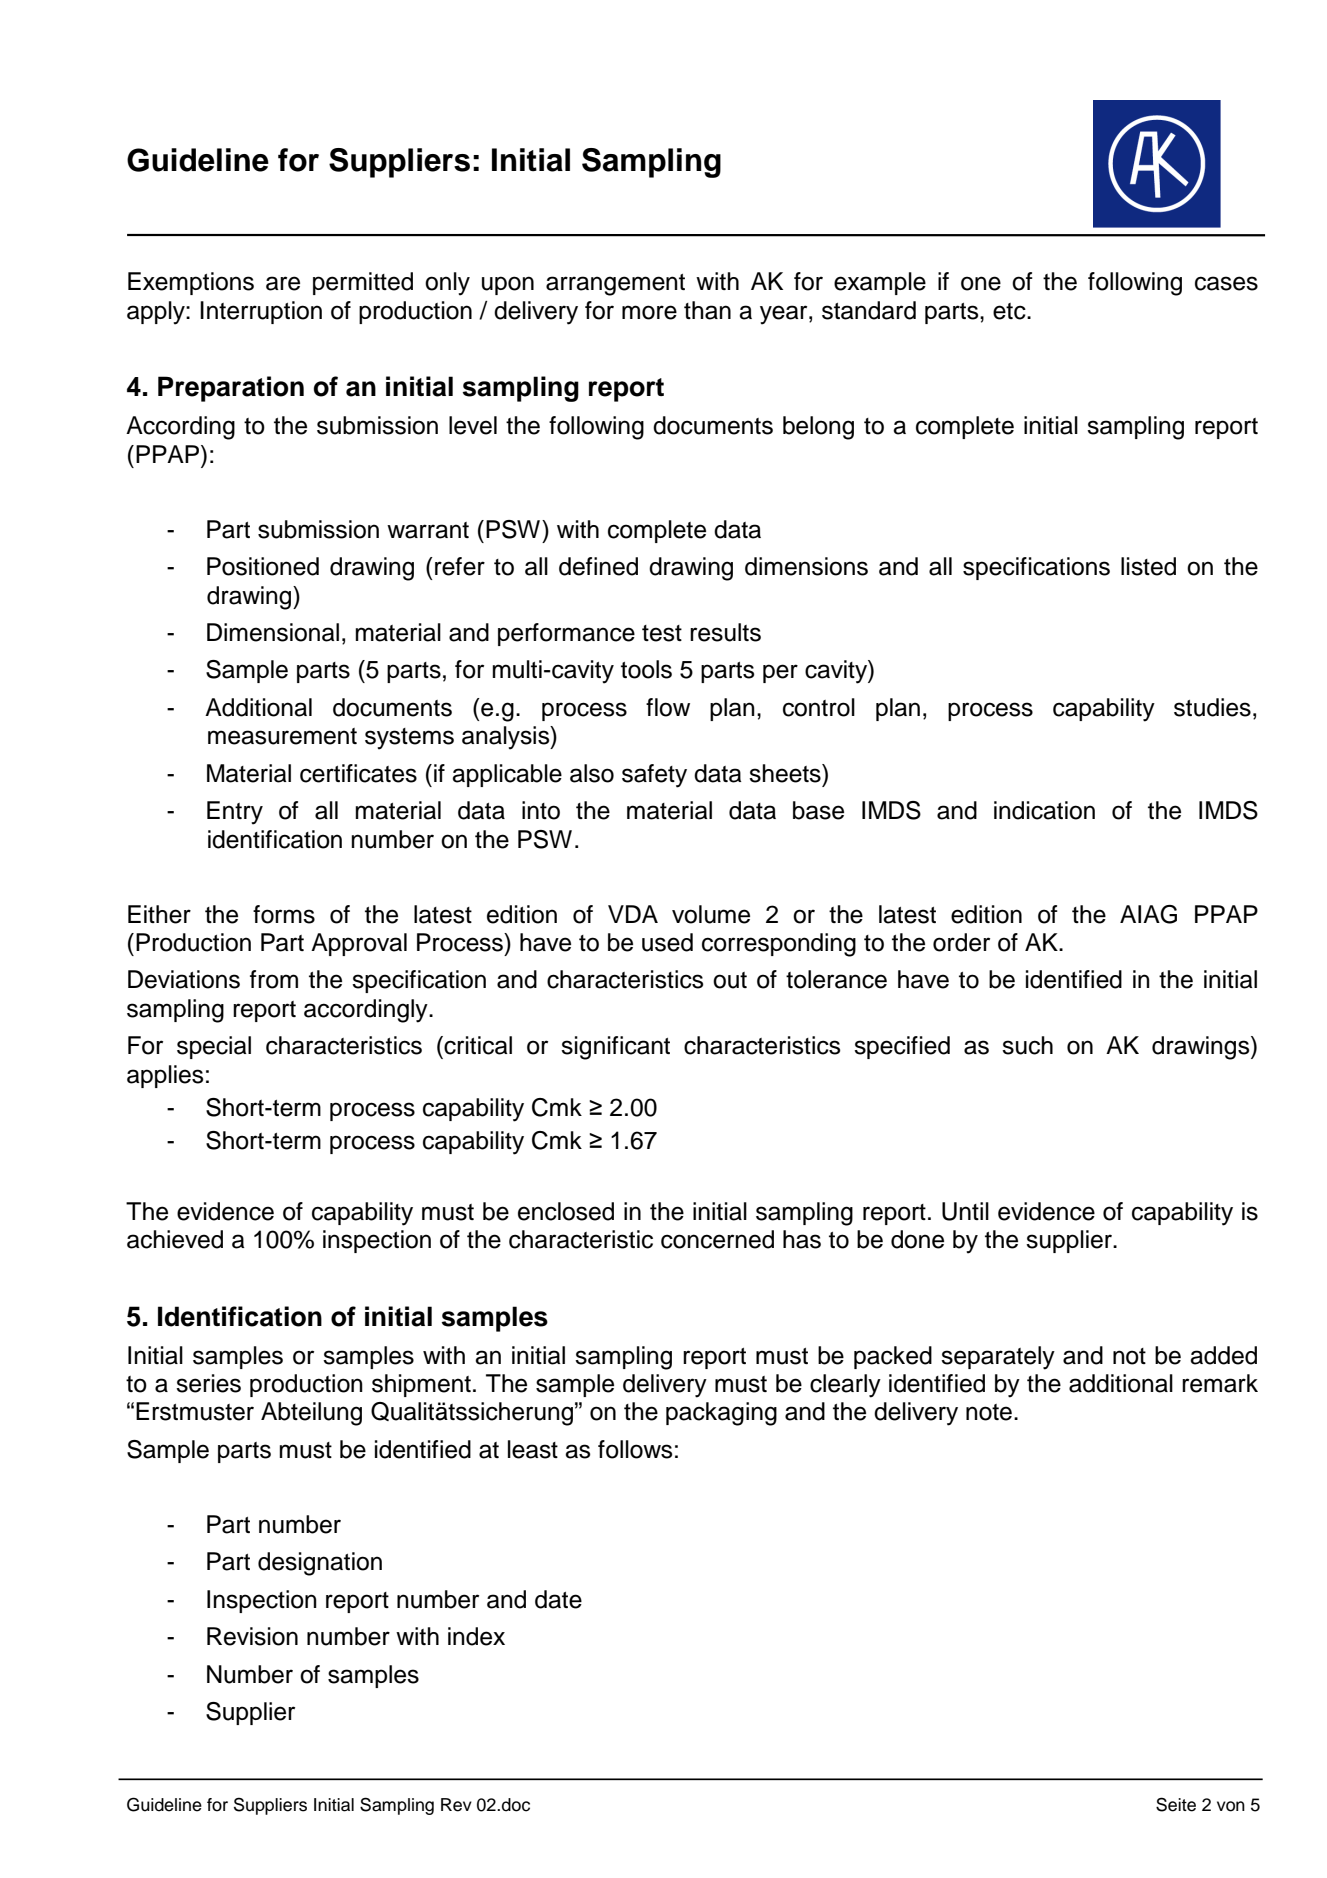 This document has width=1327, height=1878. Describe the element at coordinates (261, 312) in the document. I see `Interruption` at that location.
